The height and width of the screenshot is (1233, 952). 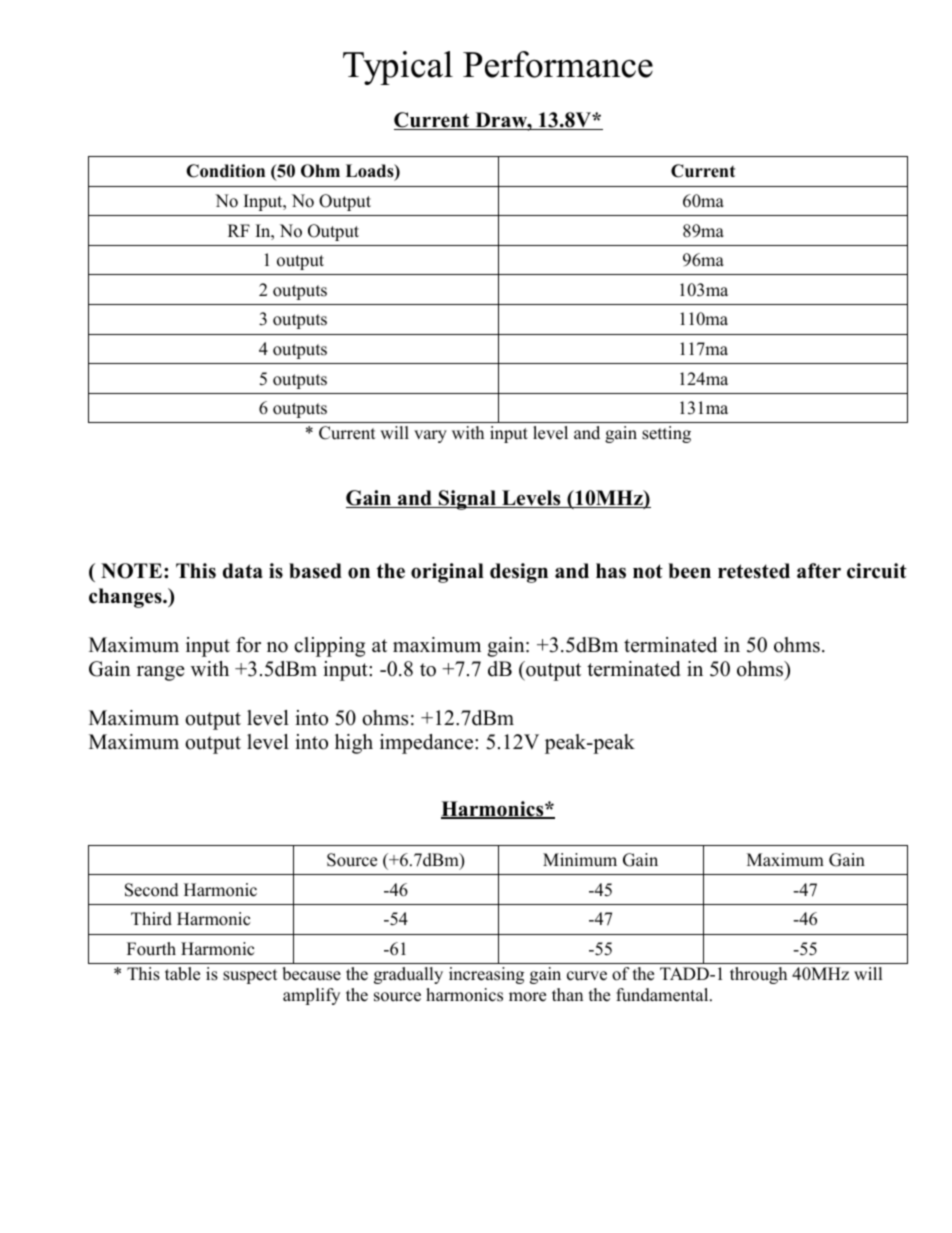 I want to click on table, so click(x=182, y=974).
